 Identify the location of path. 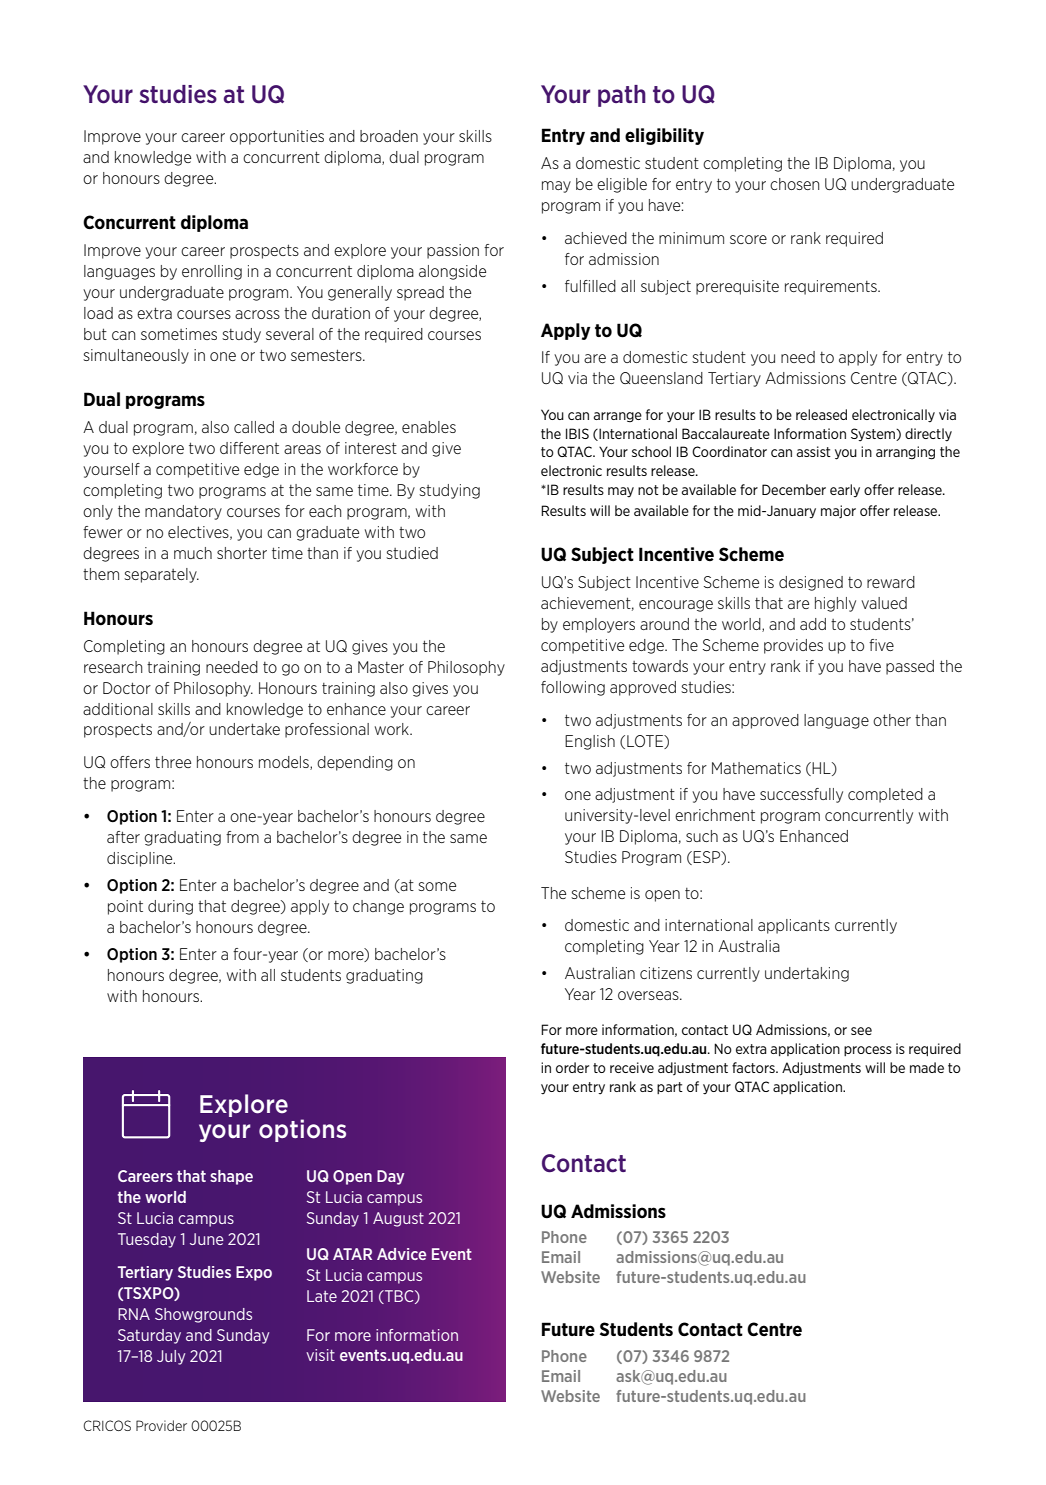
(622, 96).
